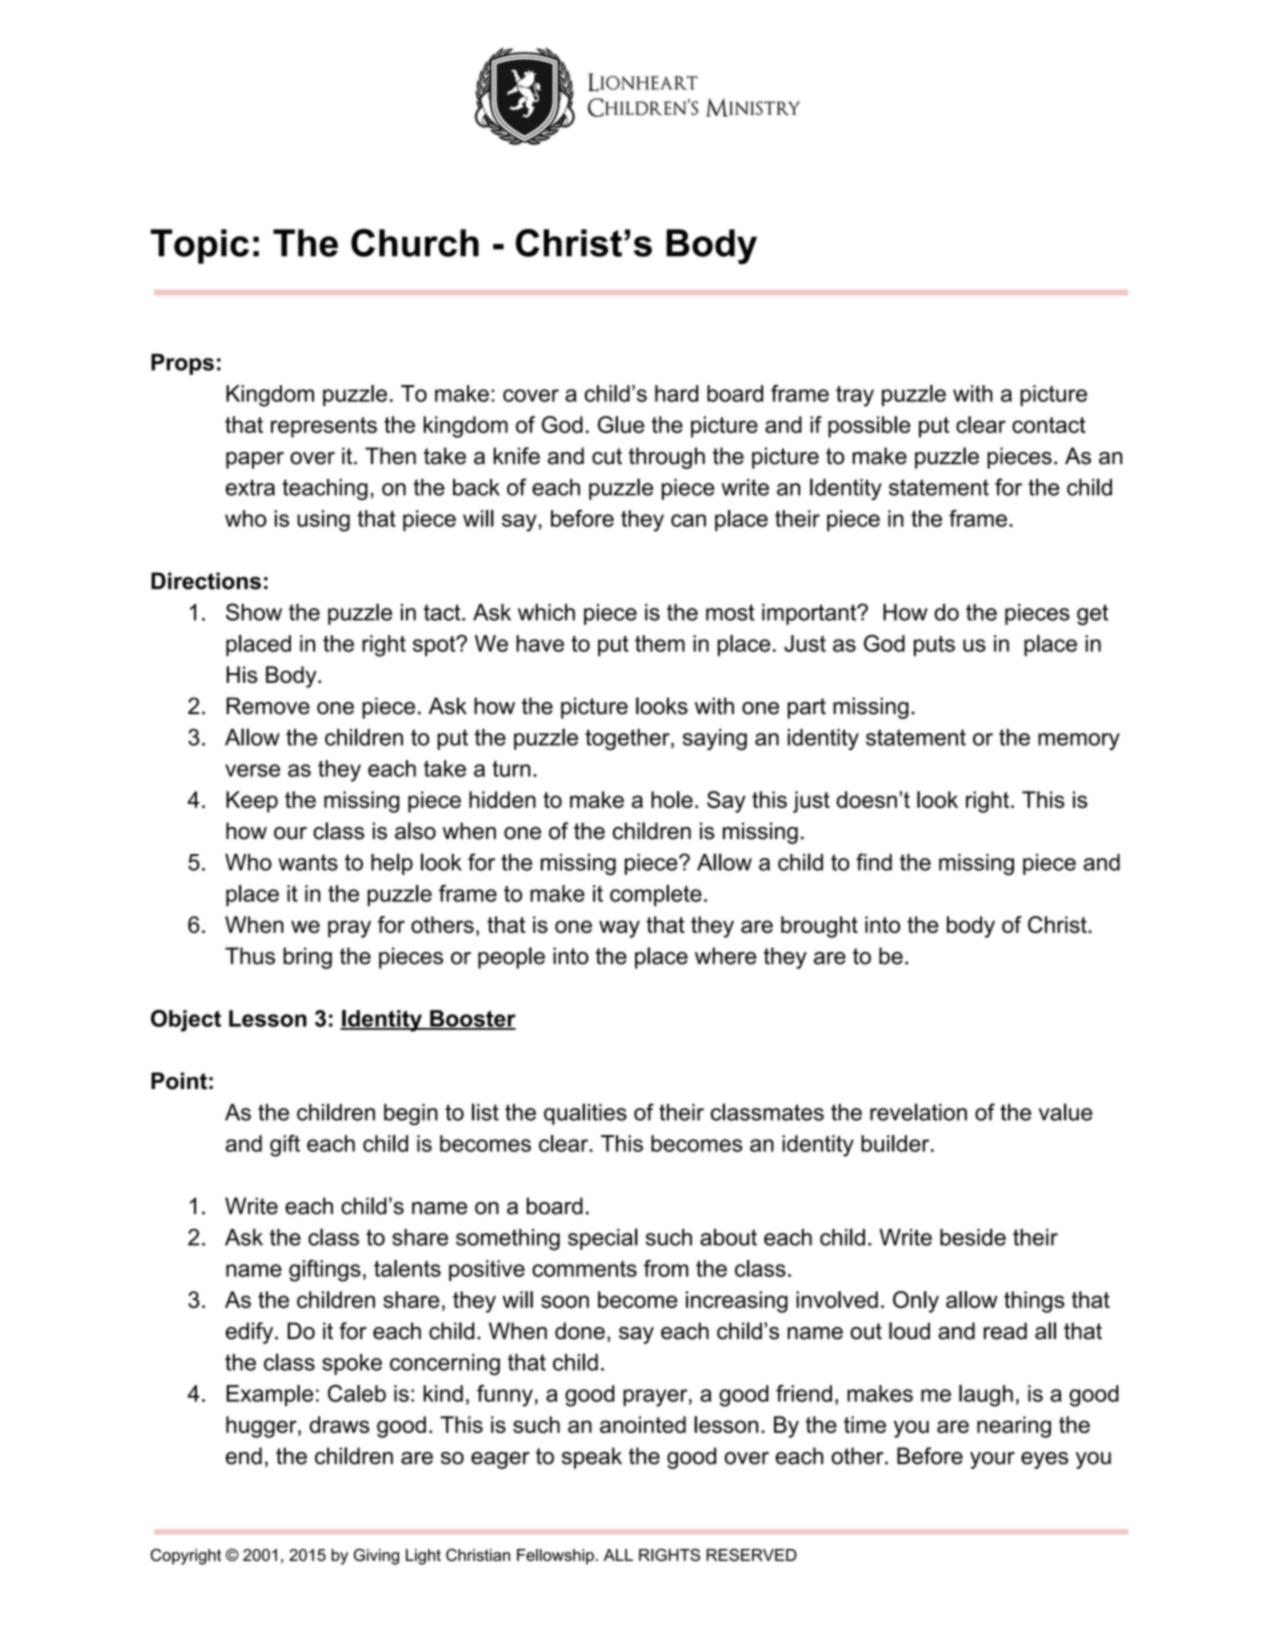 The image size is (1275, 1650). What do you see at coordinates (251, 1333) in the screenshot?
I see `edify` at bounding box center [251, 1333].
